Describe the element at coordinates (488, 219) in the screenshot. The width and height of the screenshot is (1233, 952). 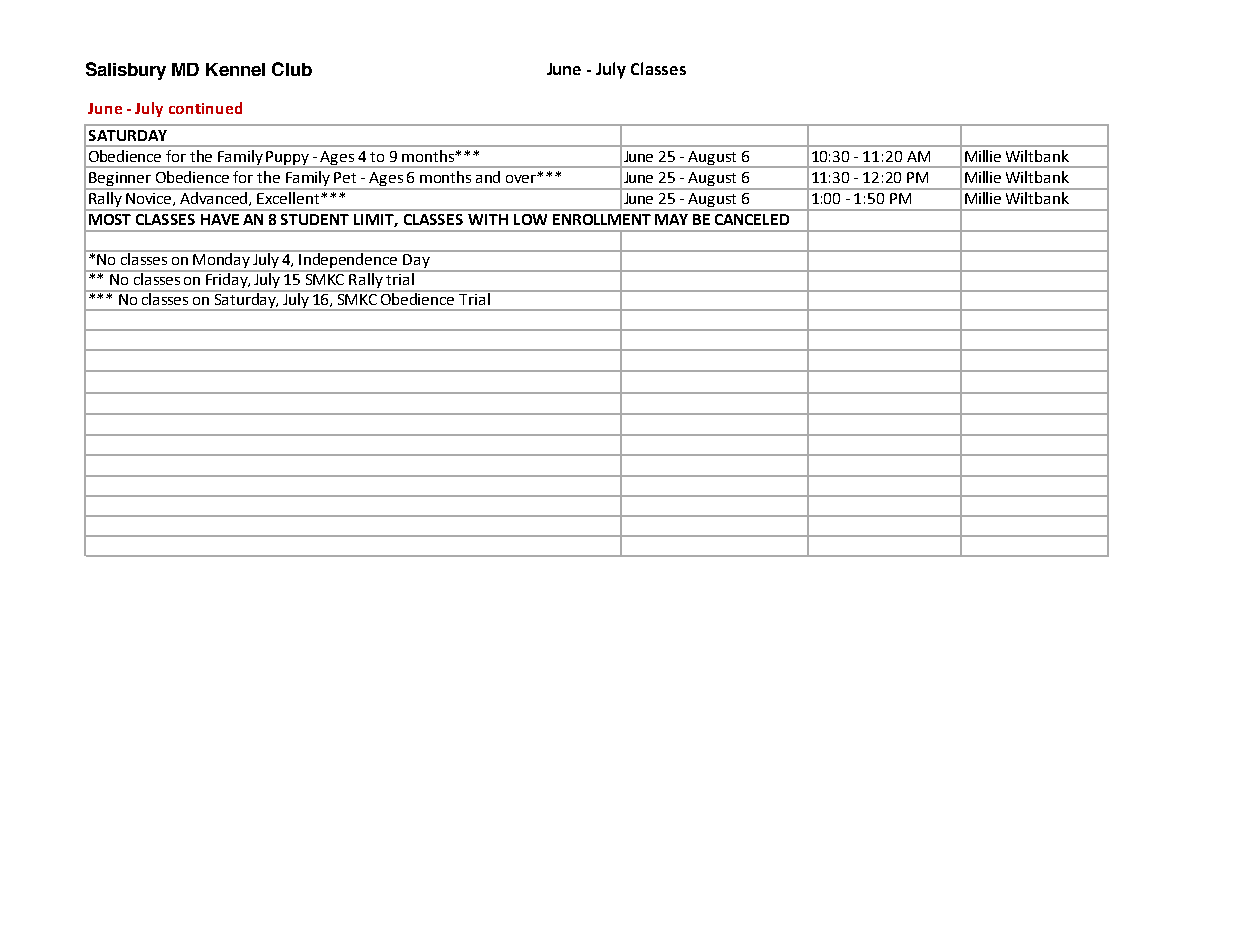
I see `WITH` at that location.
